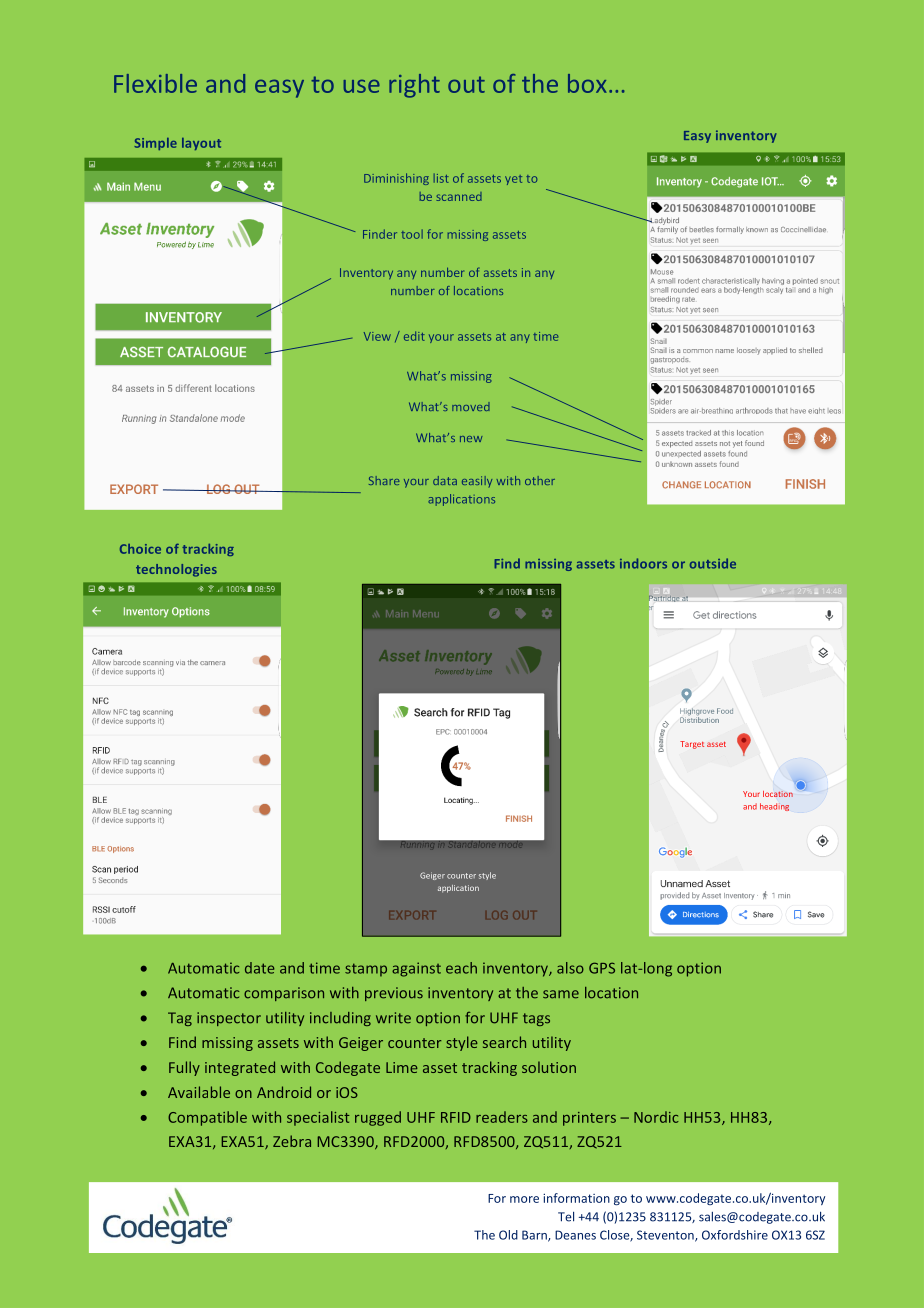 Image resolution: width=924 pixels, height=1308 pixels. What do you see at coordinates (207, 1118) in the image?
I see `Compatible` at bounding box center [207, 1118].
